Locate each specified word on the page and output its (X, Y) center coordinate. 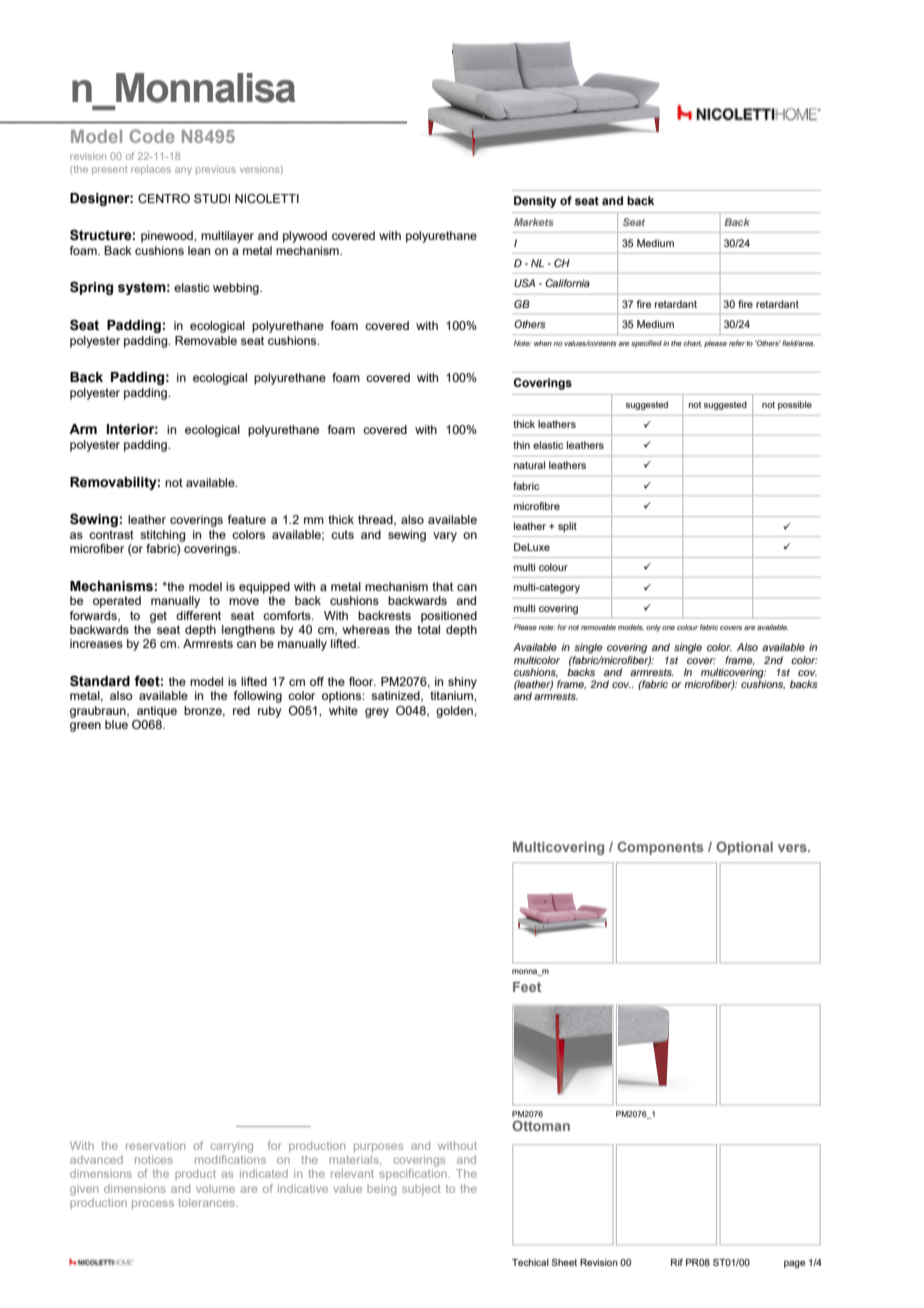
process (153, 1204)
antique (157, 712)
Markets (534, 222)
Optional (744, 848)
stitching (162, 536)
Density (535, 202)
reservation (155, 1145)
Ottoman (541, 1125)
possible (795, 405)
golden (455, 712)
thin (521, 445)
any (183, 171)
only (653, 628)
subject (421, 1190)
